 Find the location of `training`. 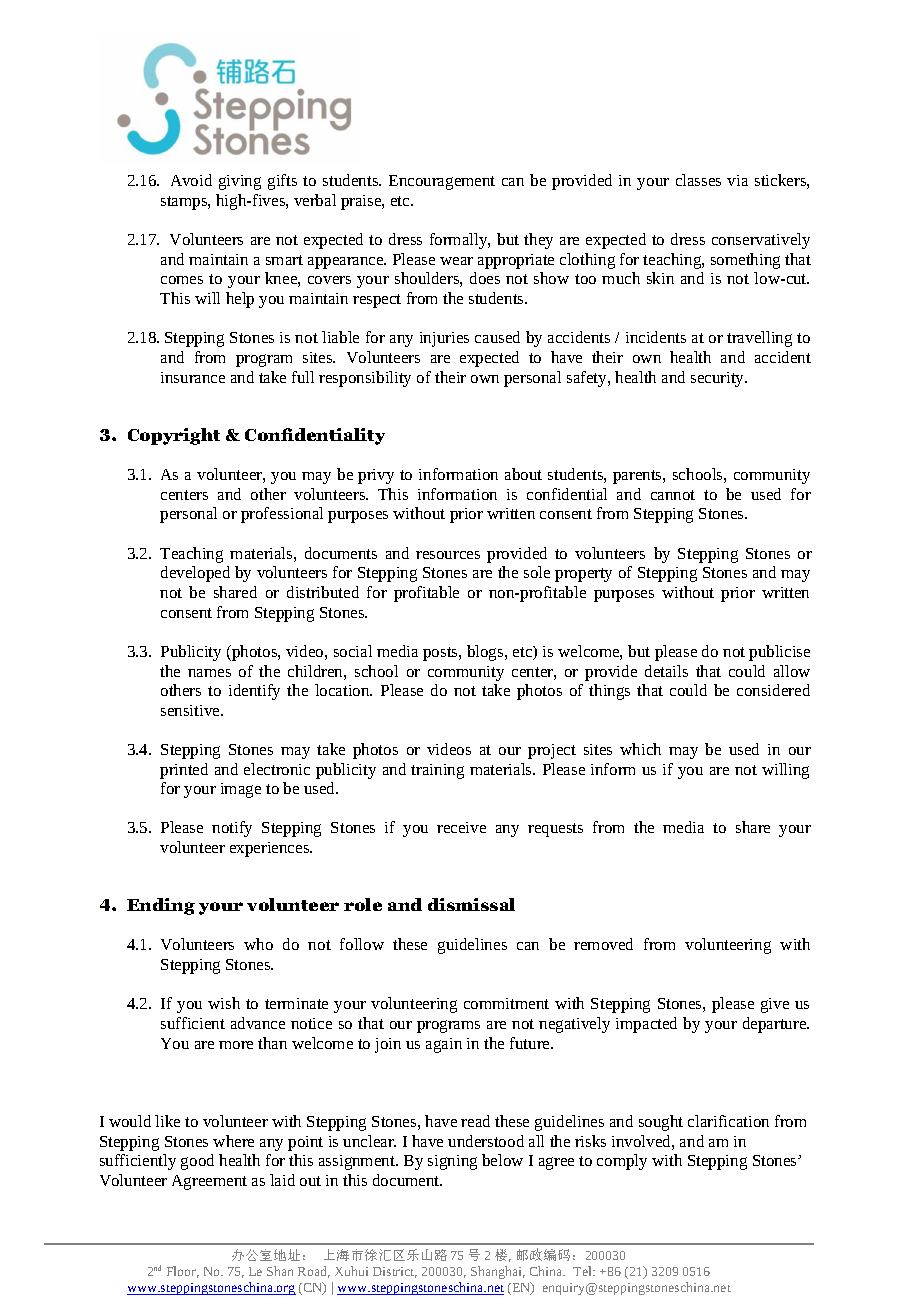

training is located at coordinates (437, 771).
